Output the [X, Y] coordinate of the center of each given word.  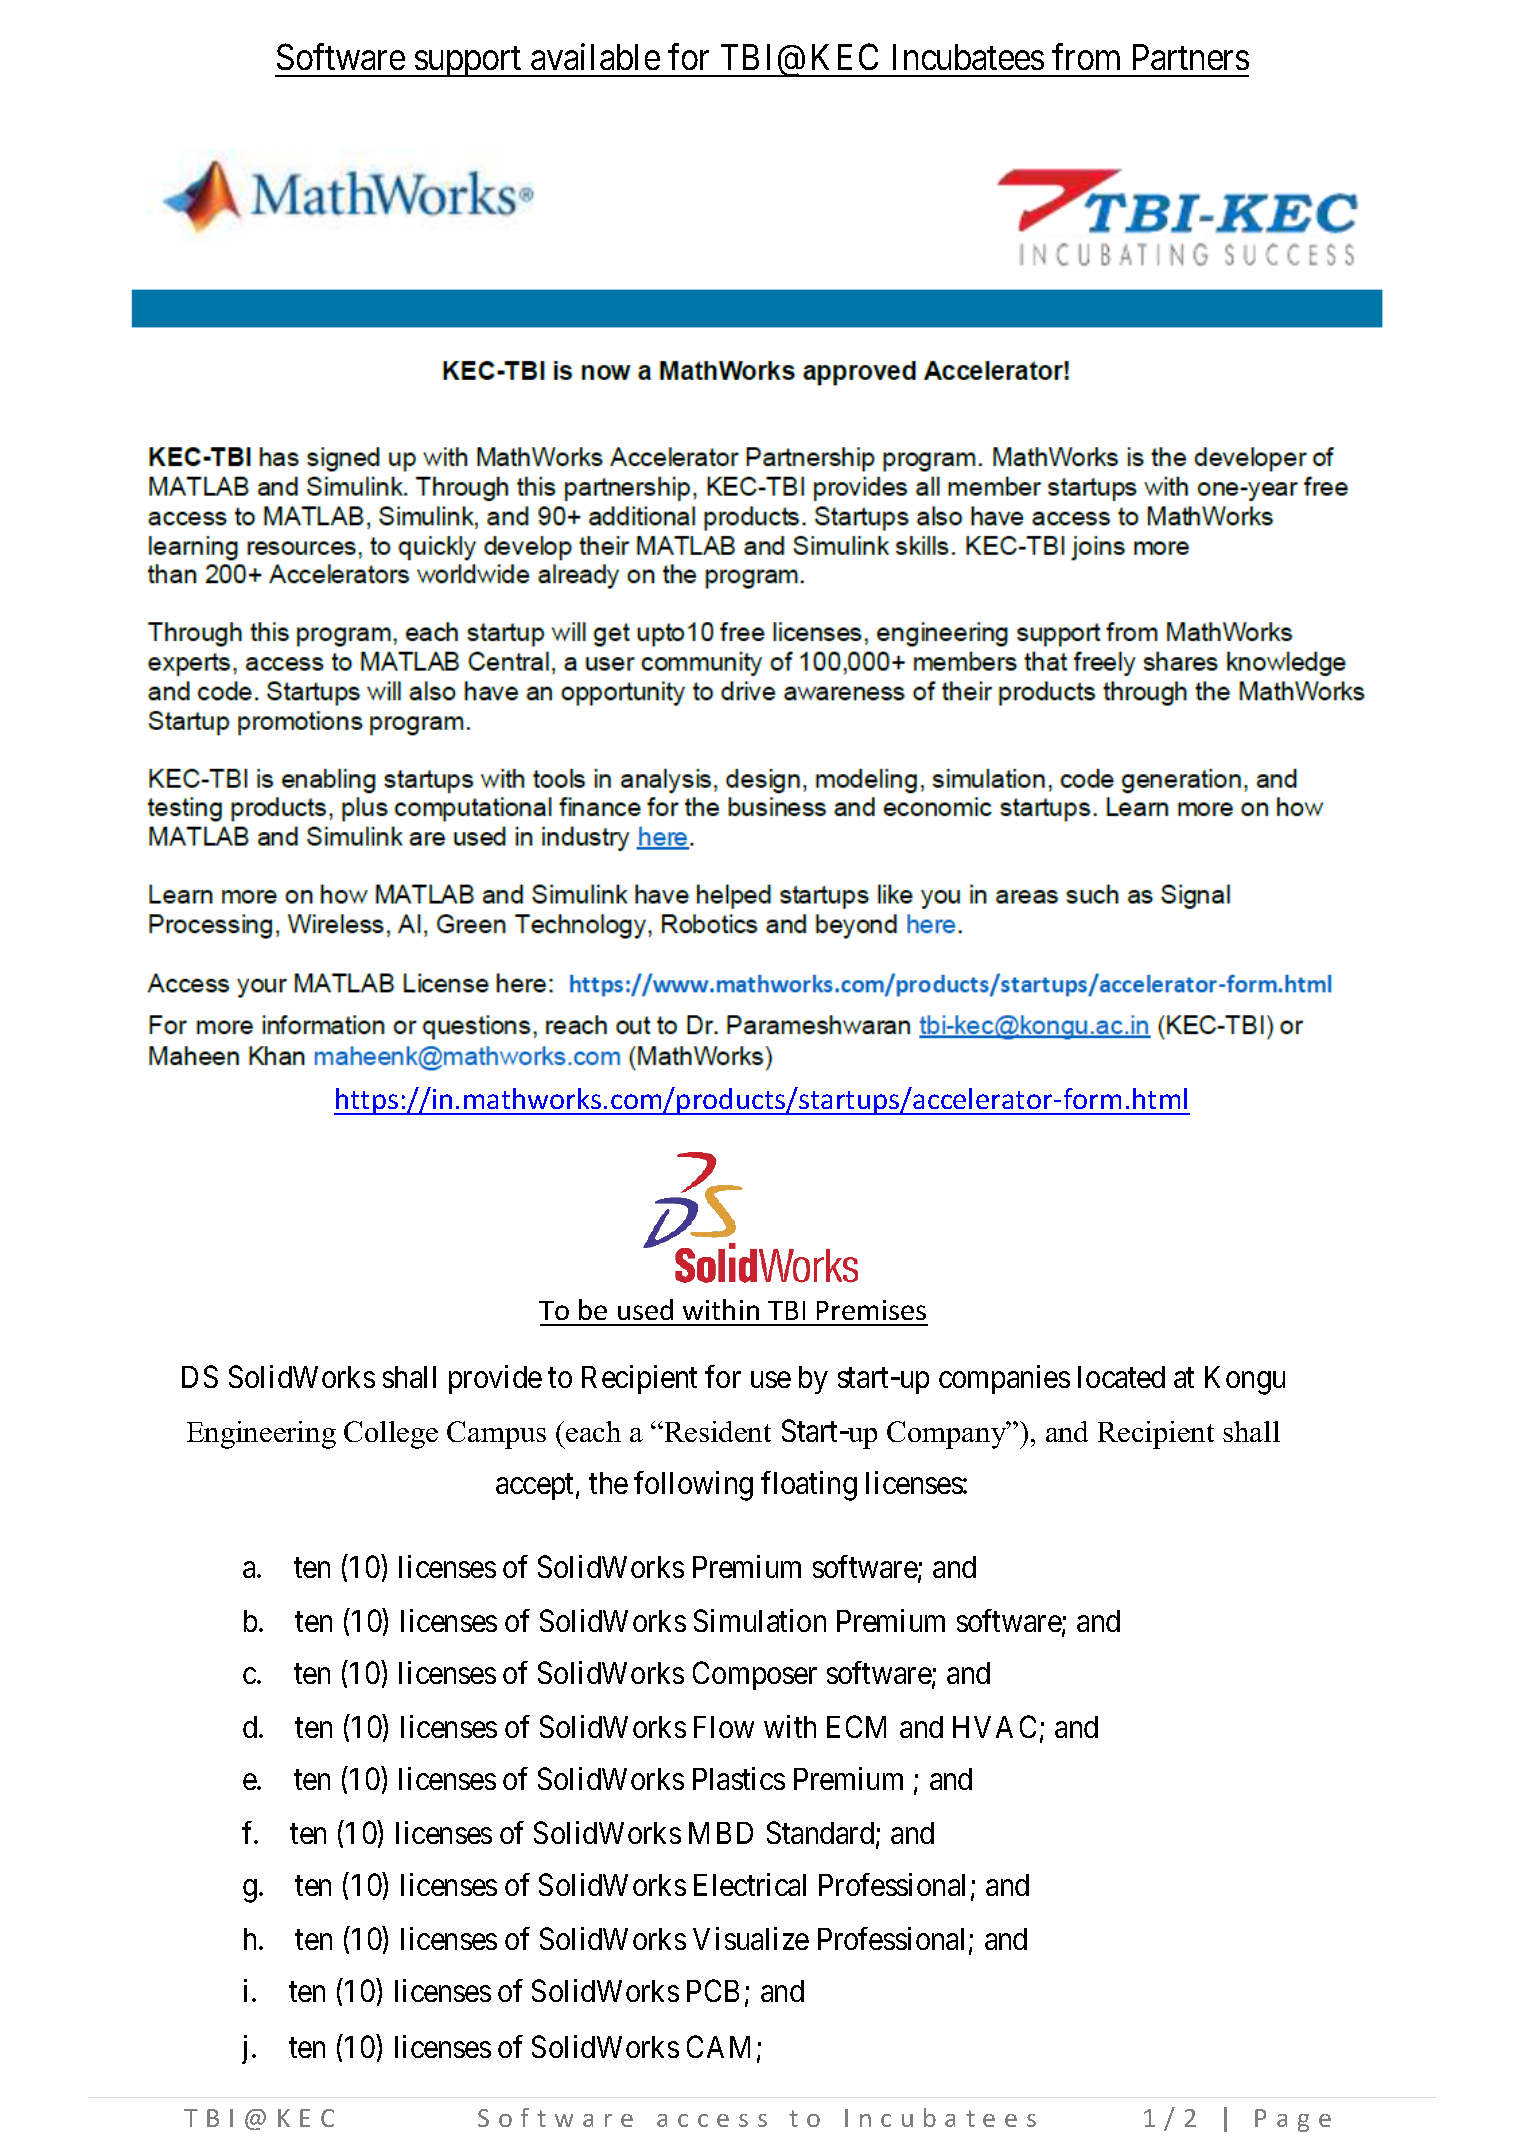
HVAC [994, 1726]
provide [495, 1379]
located [1121, 1377]
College [391, 1435]
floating [809, 1486]
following [693, 1486]
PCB [713, 1991]
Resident [716, 1431]
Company [948, 1435]
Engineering [261, 1435]
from [1086, 57]
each [593, 1431]
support [468, 62]
